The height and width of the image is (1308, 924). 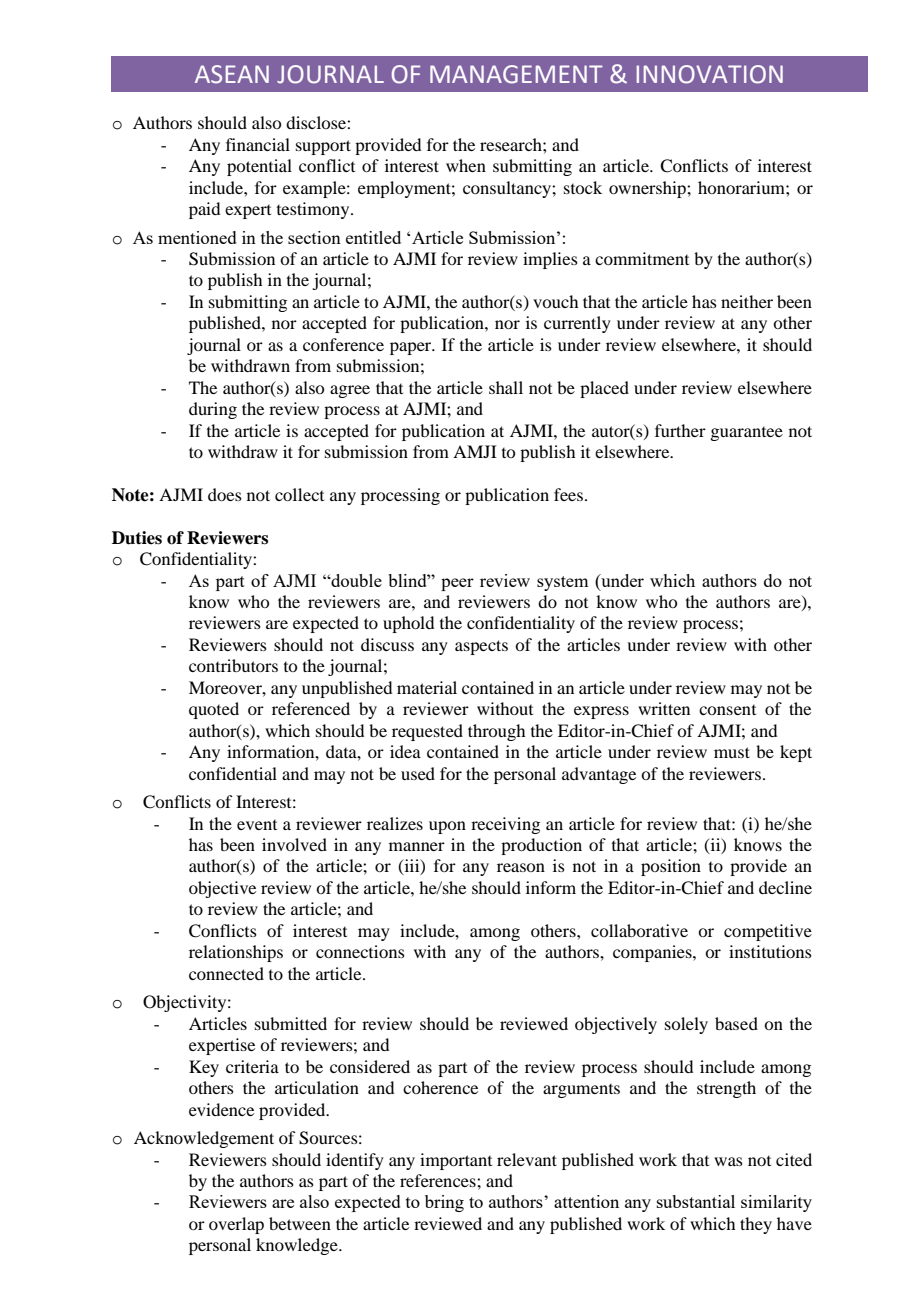 What do you see at coordinates (747, 301) in the image?
I see `neither` at bounding box center [747, 301].
